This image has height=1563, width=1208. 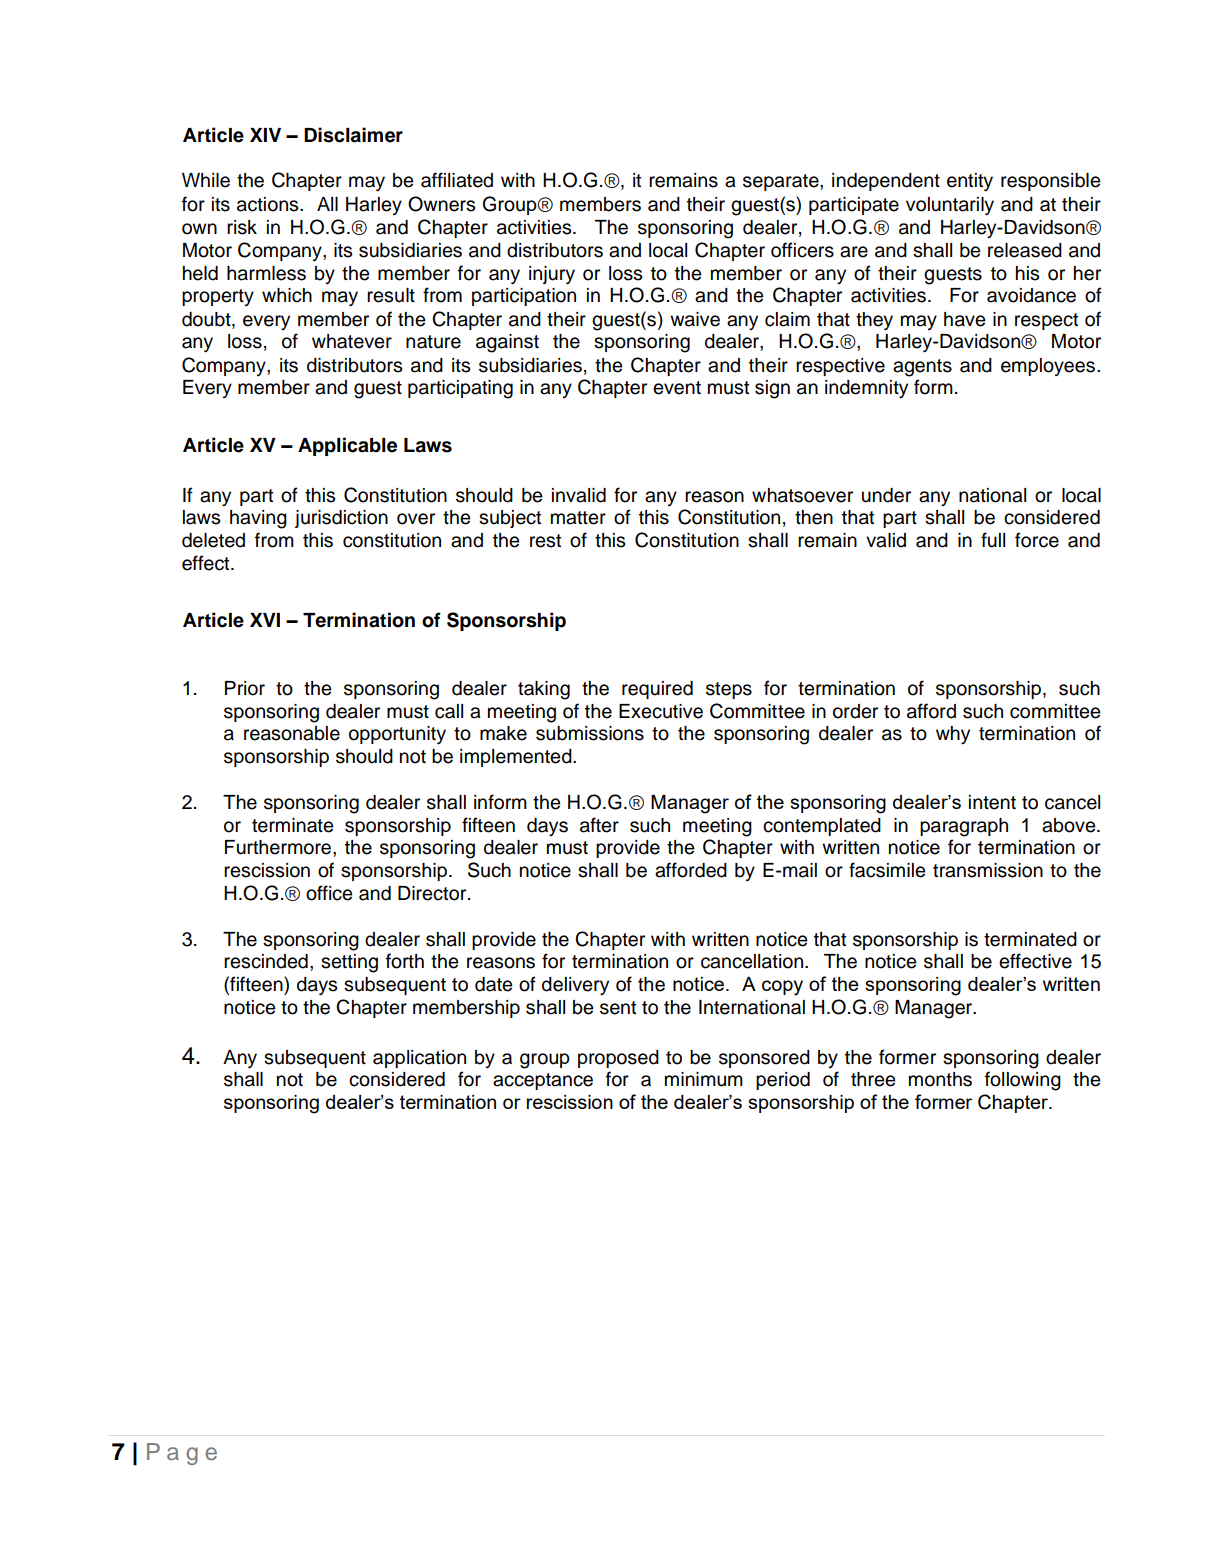 I want to click on required, so click(x=657, y=690).
